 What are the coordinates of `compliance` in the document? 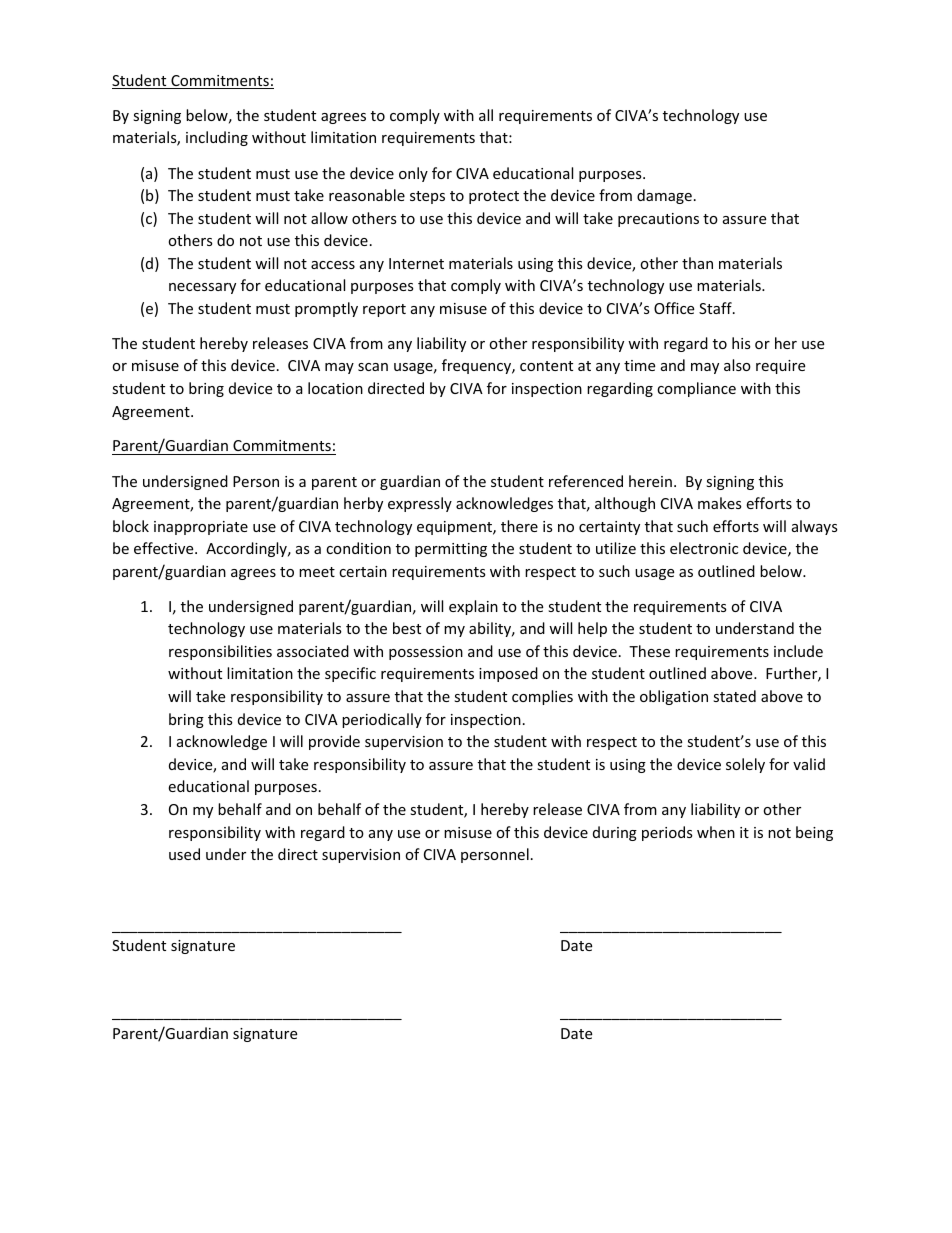 It's located at (696, 389).
